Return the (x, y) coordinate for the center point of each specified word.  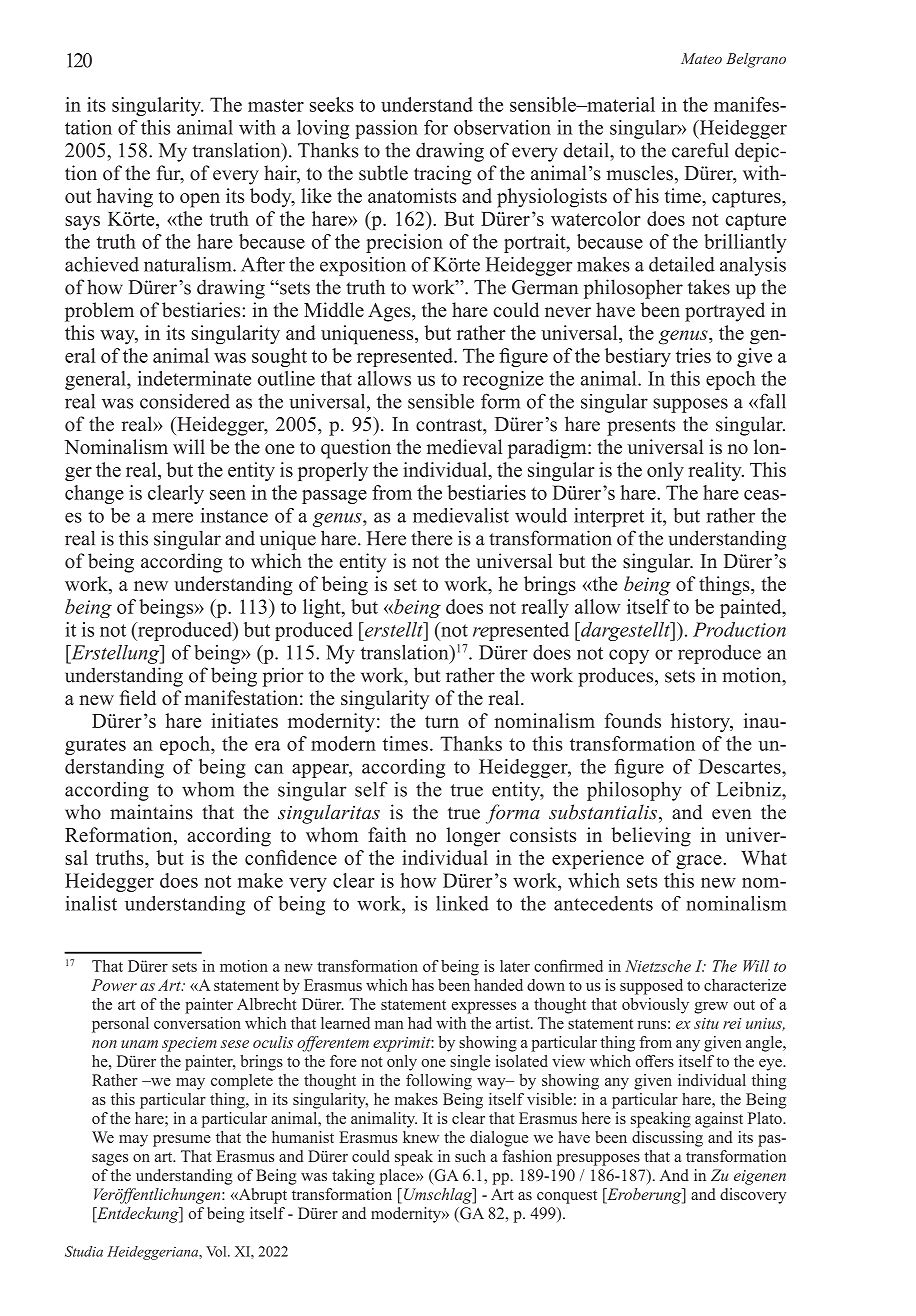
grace (700, 862)
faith (387, 834)
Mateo (701, 58)
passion (386, 129)
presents (641, 427)
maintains (151, 812)
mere (172, 517)
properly (333, 471)
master (276, 105)
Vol (217, 1251)
